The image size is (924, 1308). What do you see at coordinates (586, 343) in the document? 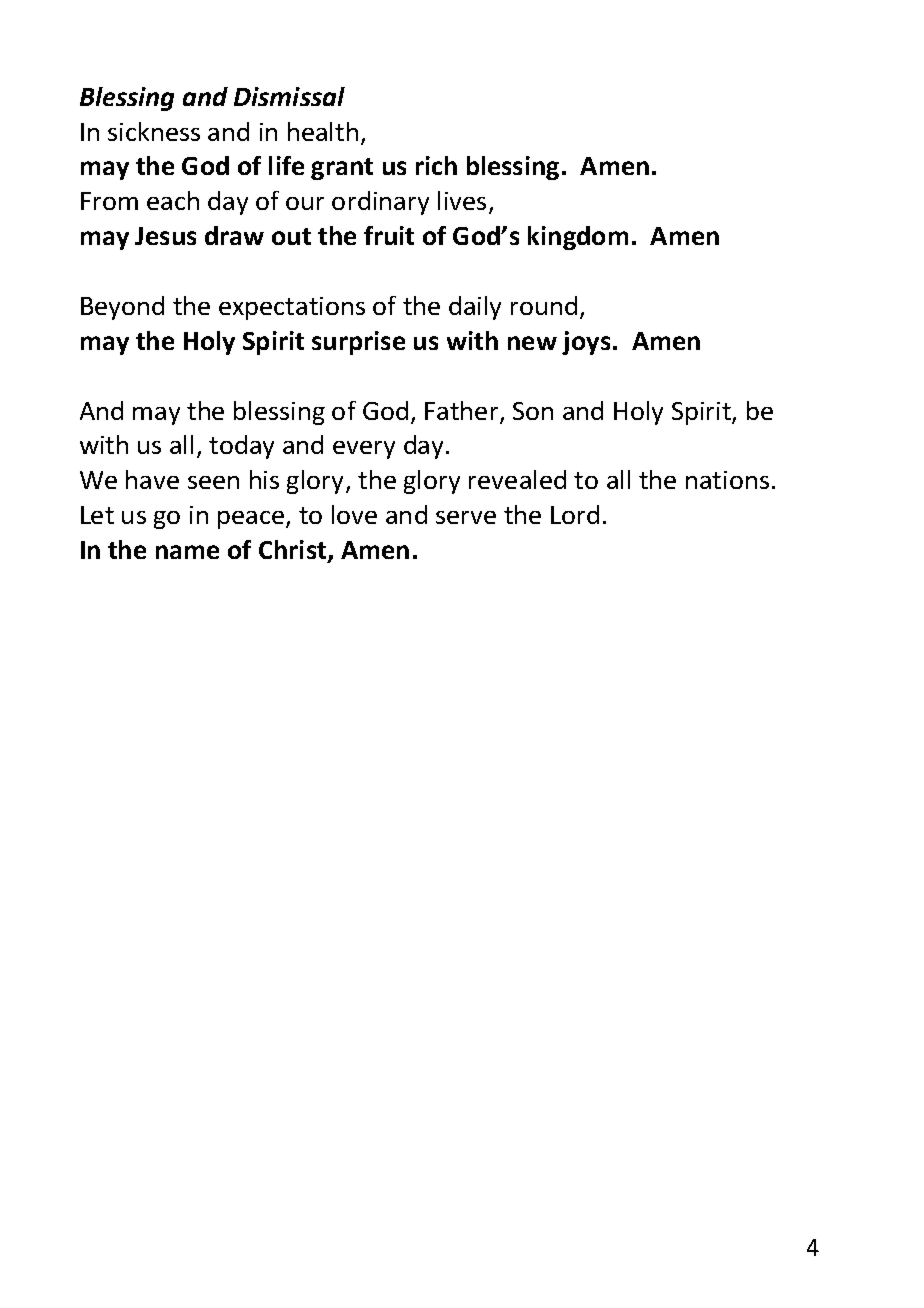
I see `joys` at bounding box center [586, 343].
